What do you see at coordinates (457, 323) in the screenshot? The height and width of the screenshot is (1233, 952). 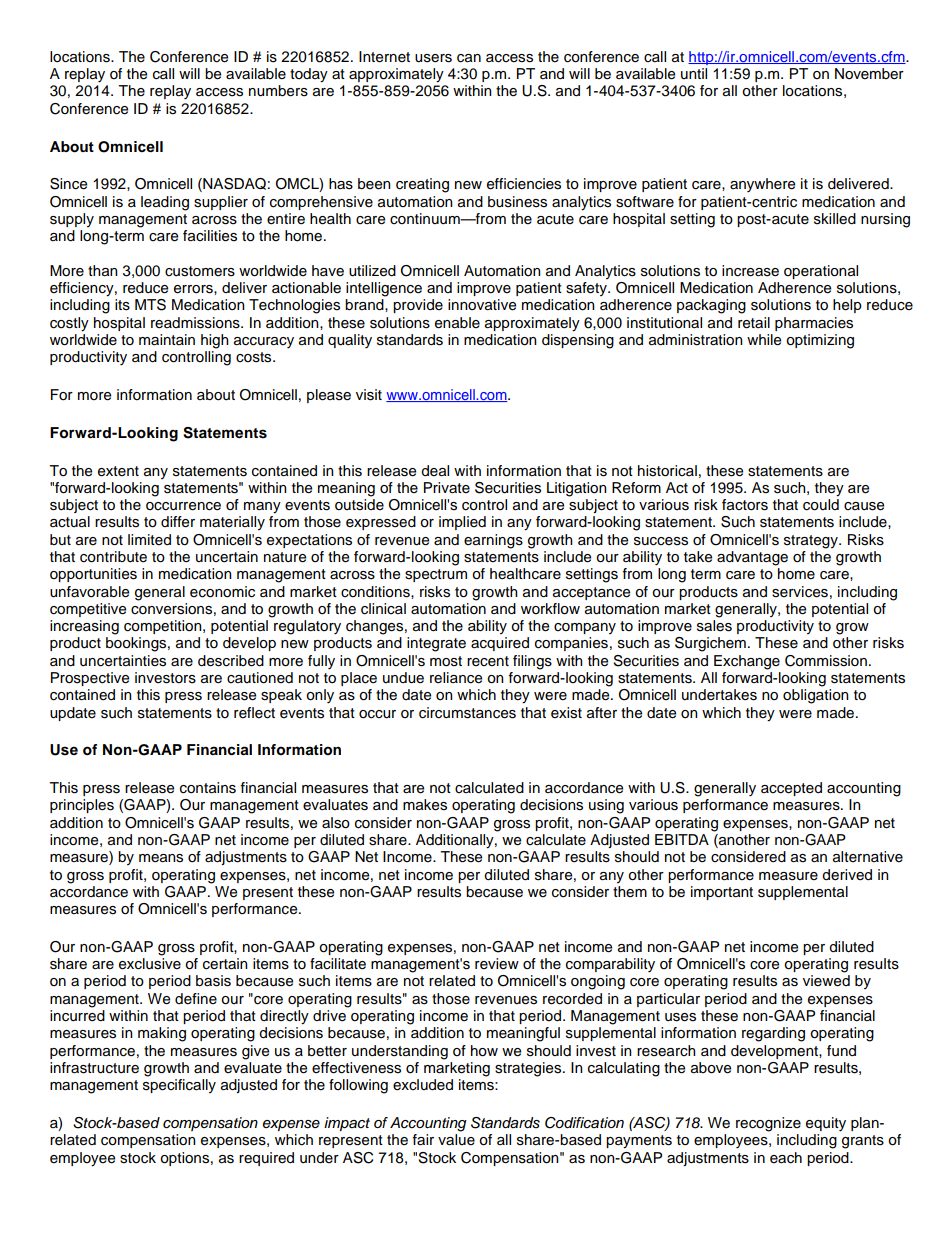 I see `enable` at bounding box center [457, 323].
